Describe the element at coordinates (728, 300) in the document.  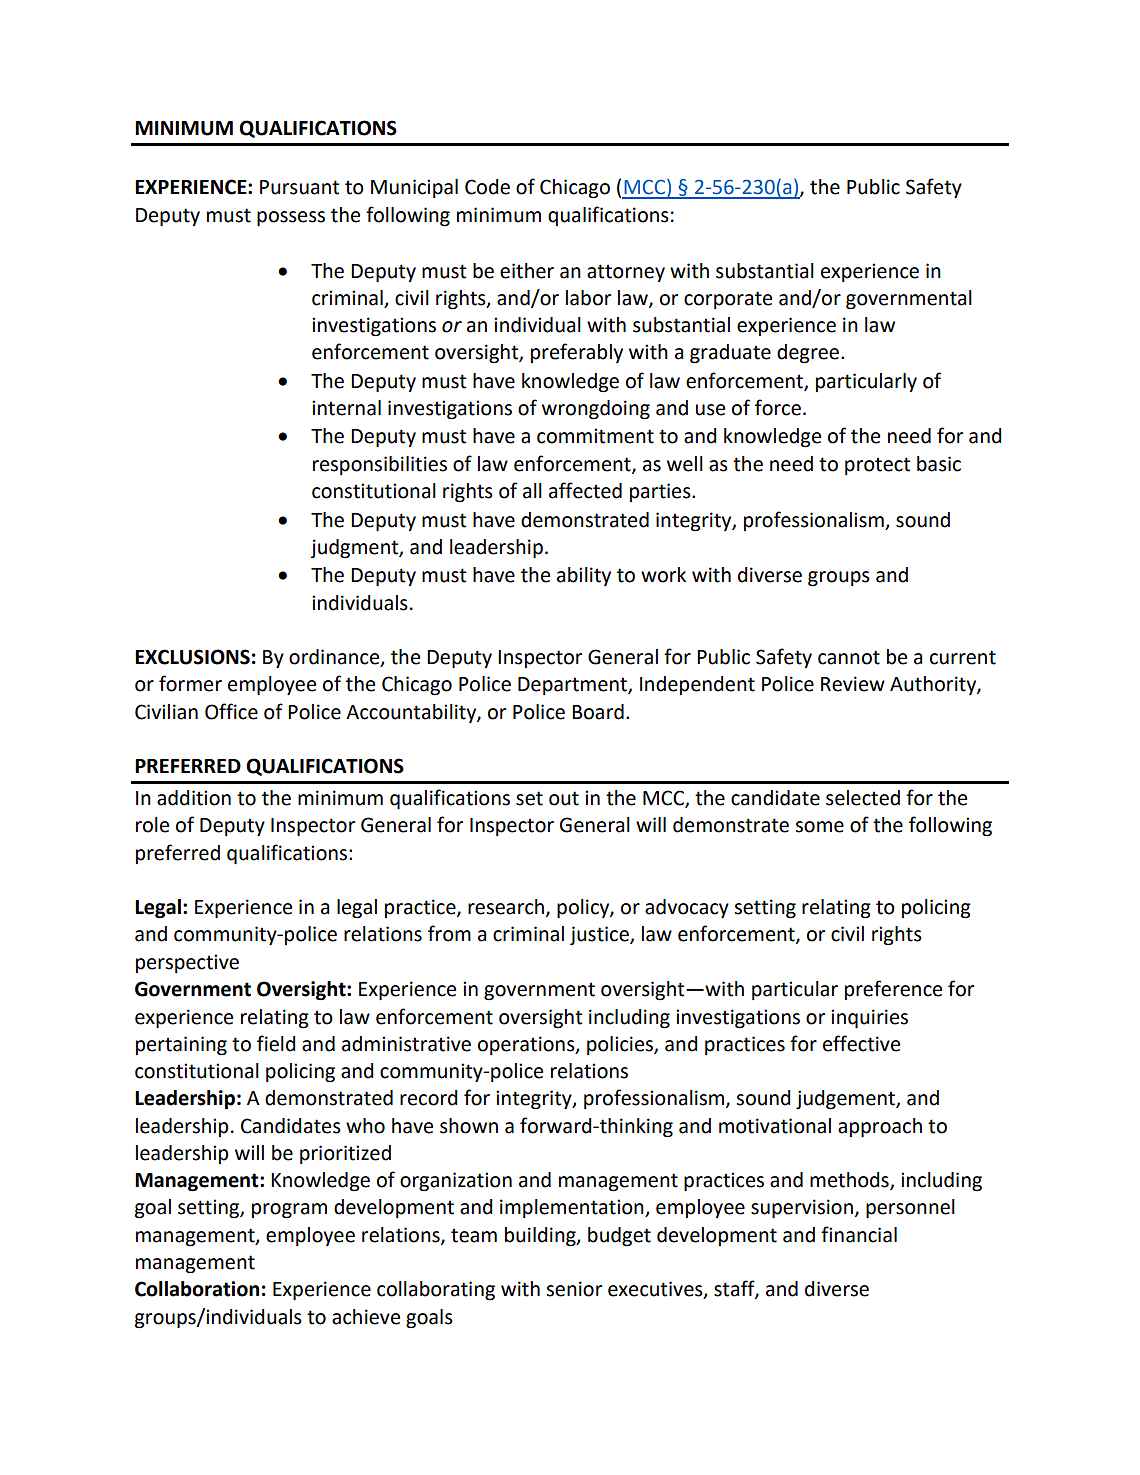
I see `corporate` at that location.
